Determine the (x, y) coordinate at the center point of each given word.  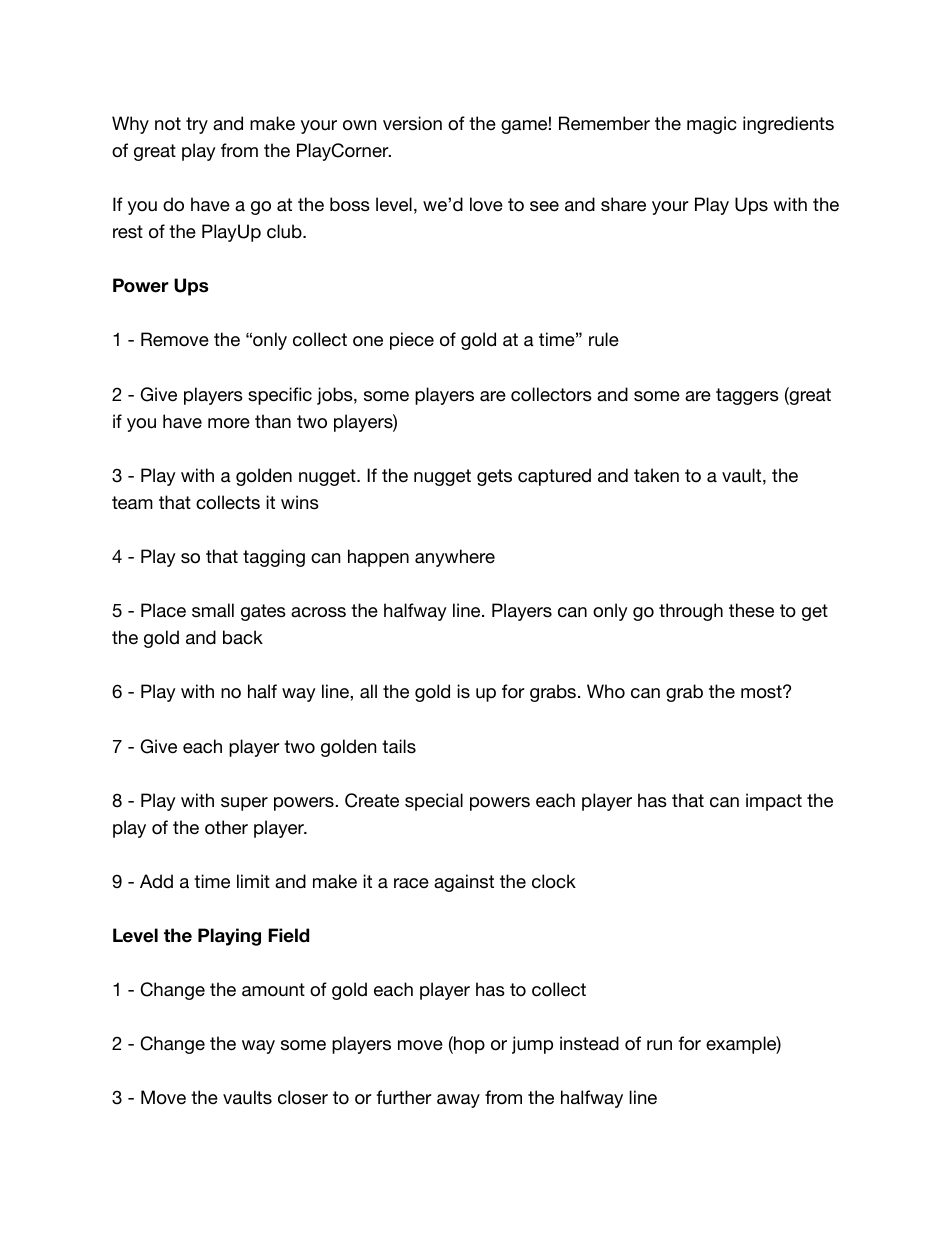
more (229, 423)
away (458, 1101)
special (434, 802)
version (412, 123)
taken (656, 475)
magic (711, 125)
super (244, 804)
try (197, 125)
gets (494, 477)
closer (303, 1097)
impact (774, 802)
